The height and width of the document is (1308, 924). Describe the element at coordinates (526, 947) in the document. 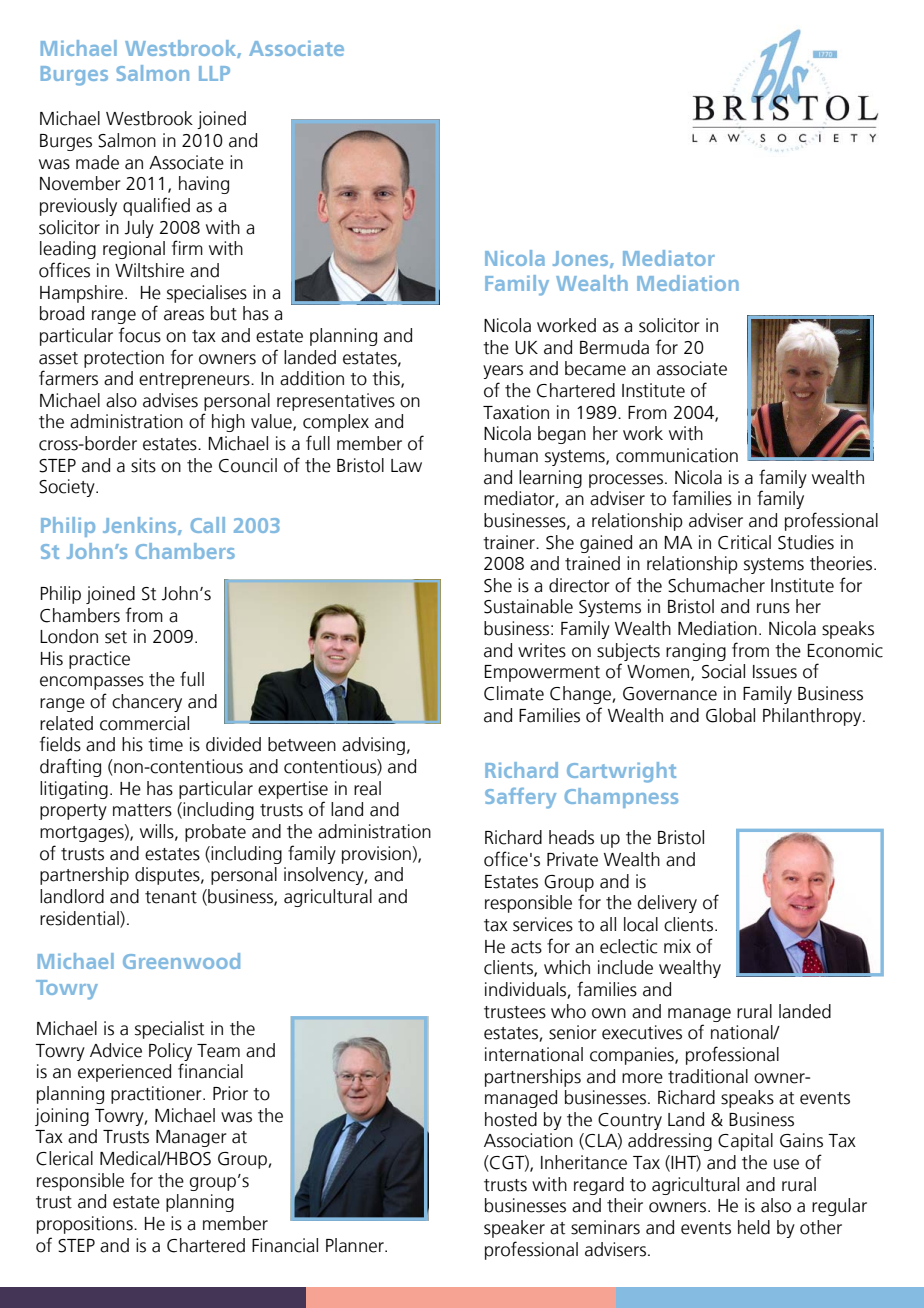

I see `acts` at that location.
